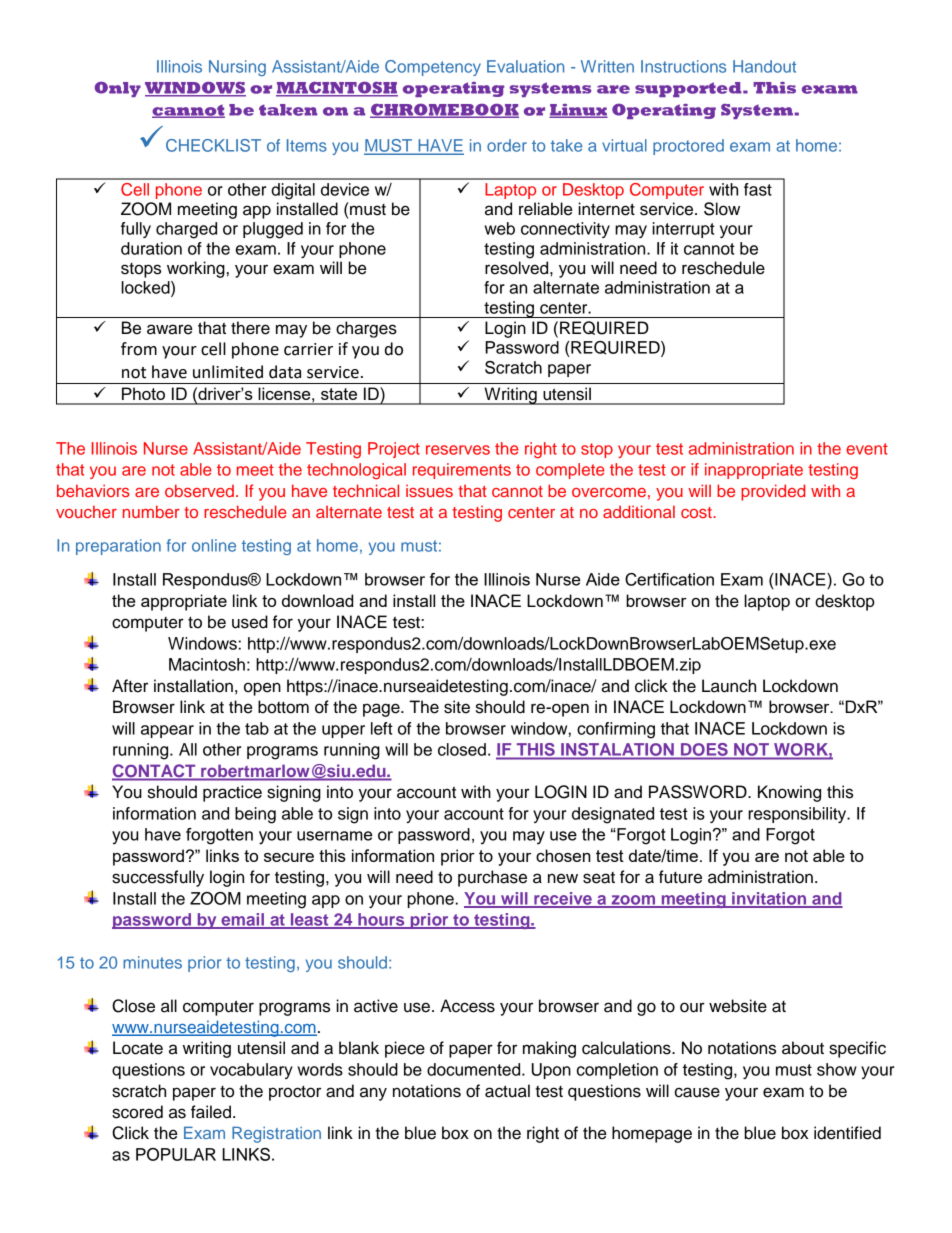 The height and width of the screenshot is (1233, 952). I want to click on CONTACT, so click(155, 772).
